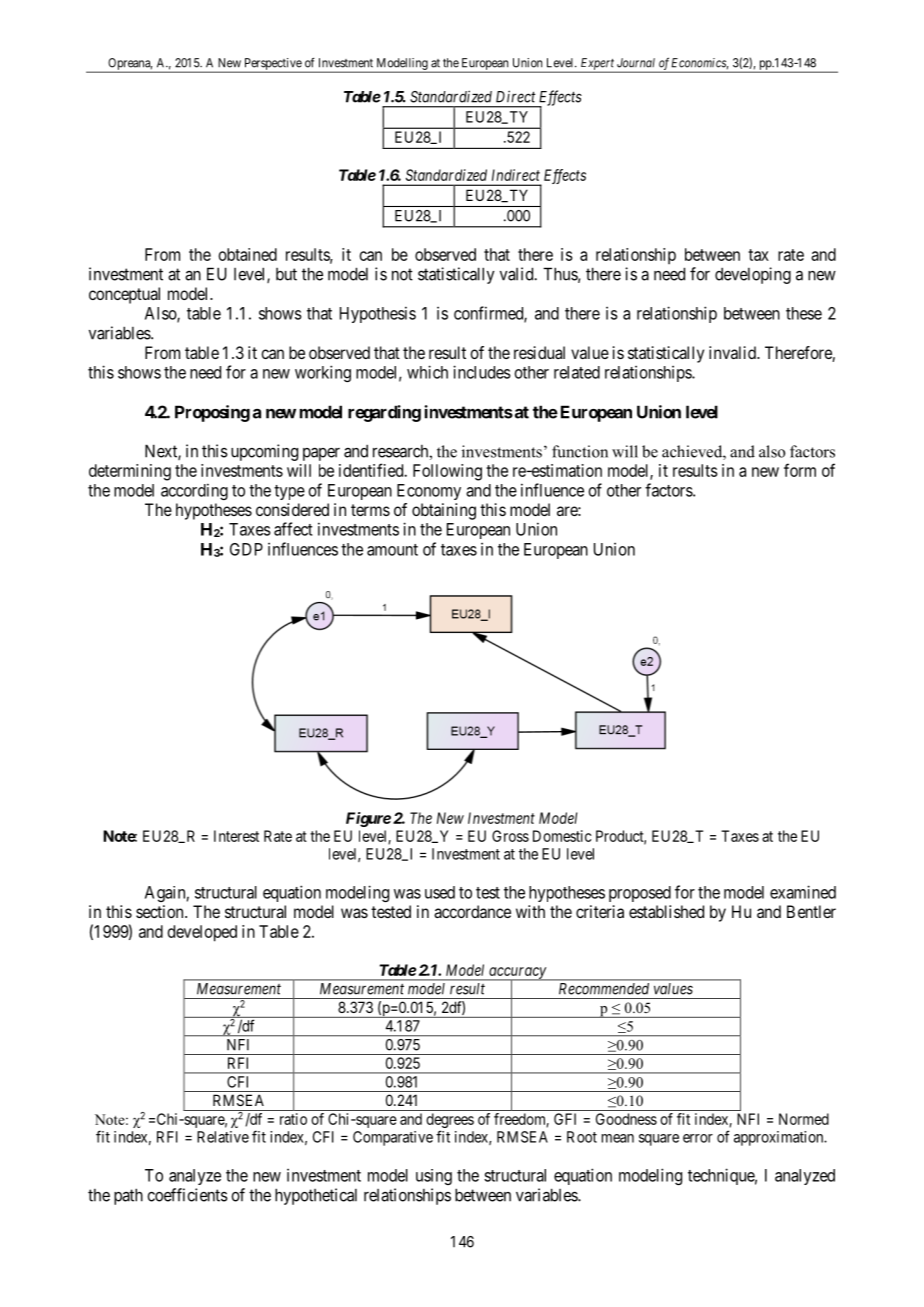  Describe the element at coordinates (124, 295) in the screenshot. I see `conceptual` at that location.
